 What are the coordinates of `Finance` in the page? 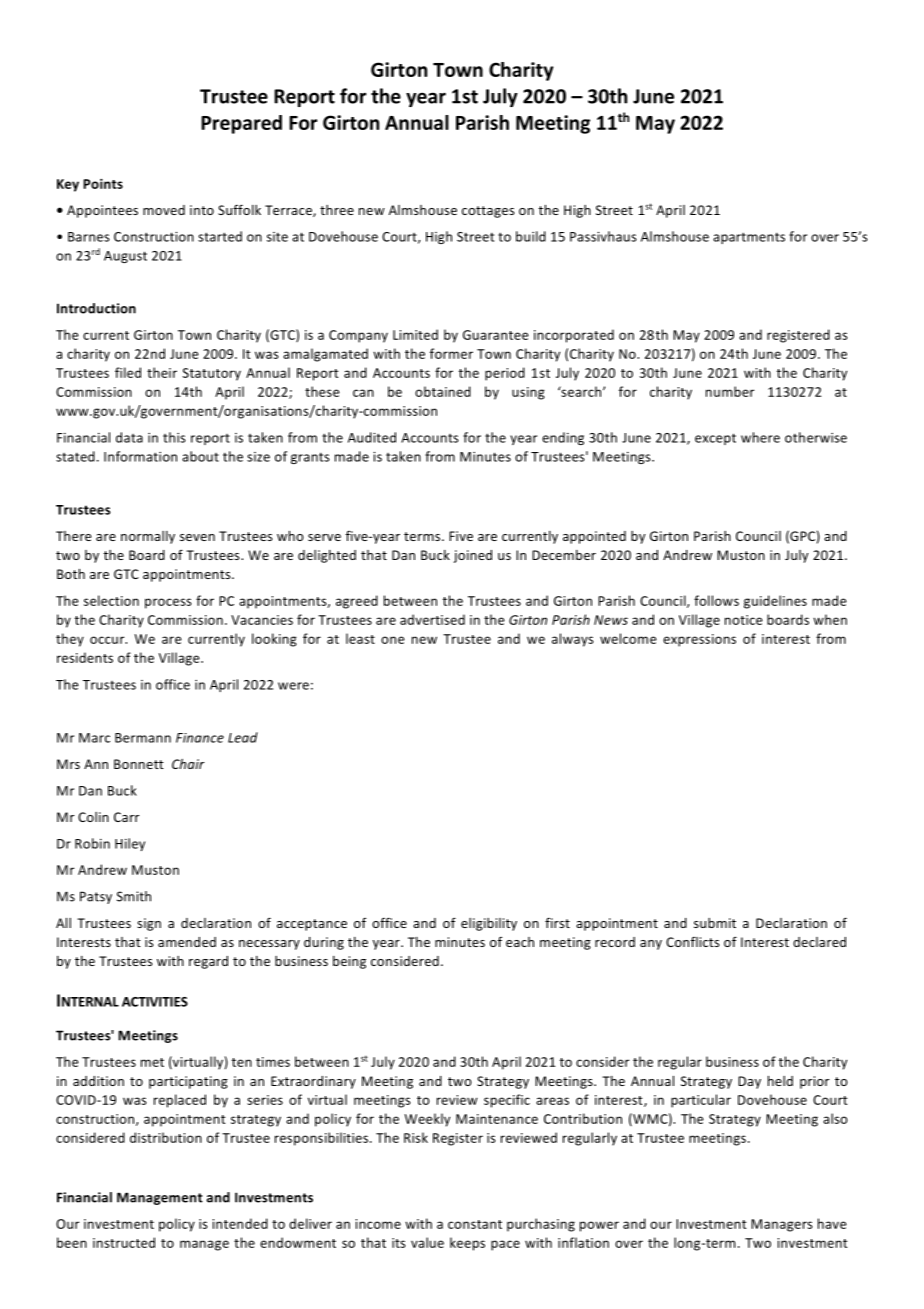 It's located at (200, 738).
